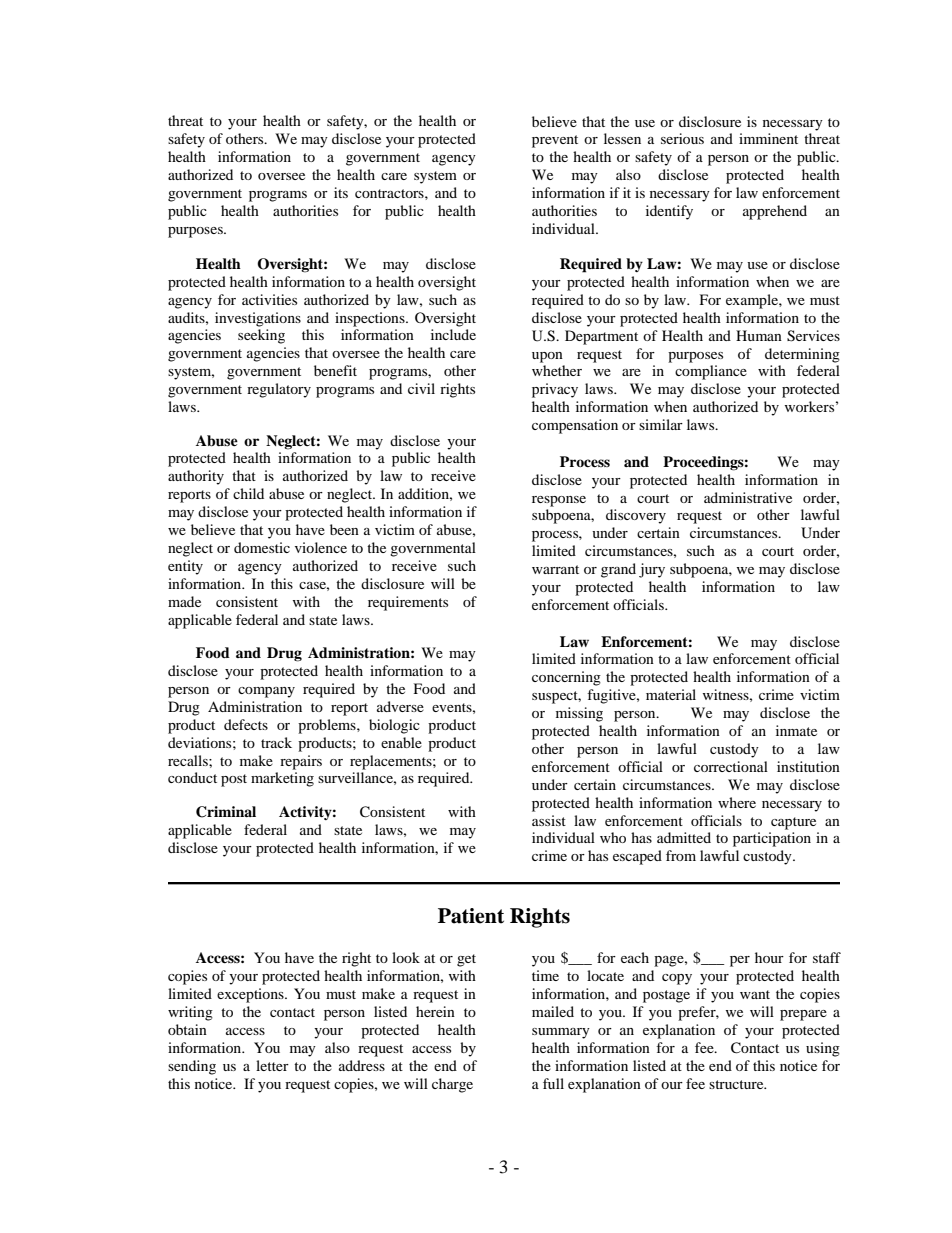 This page has width=952, height=1233. What do you see at coordinates (272, 1065) in the page?
I see `letter` at bounding box center [272, 1065].
